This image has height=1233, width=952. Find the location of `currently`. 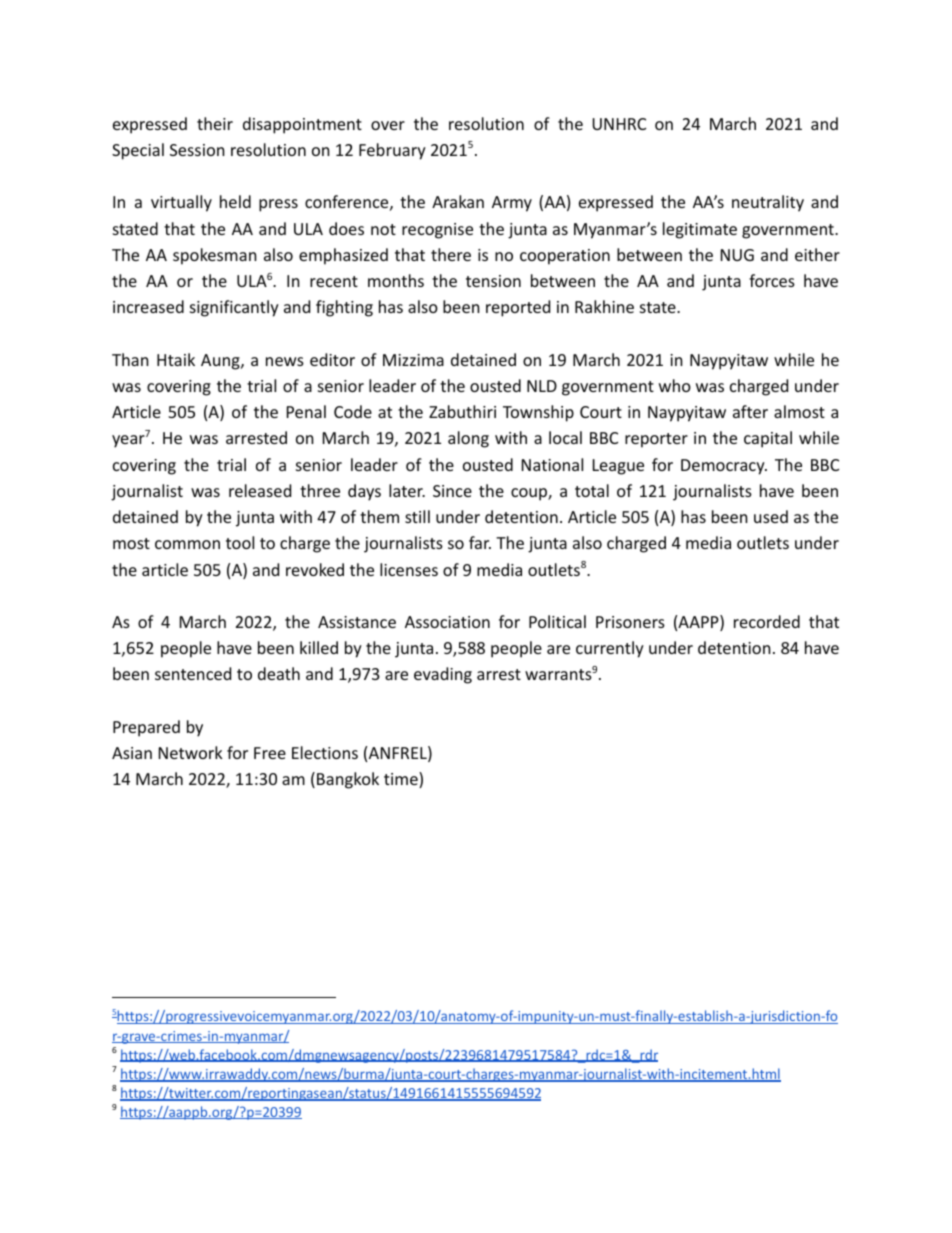

currently is located at coordinates (610, 649).
